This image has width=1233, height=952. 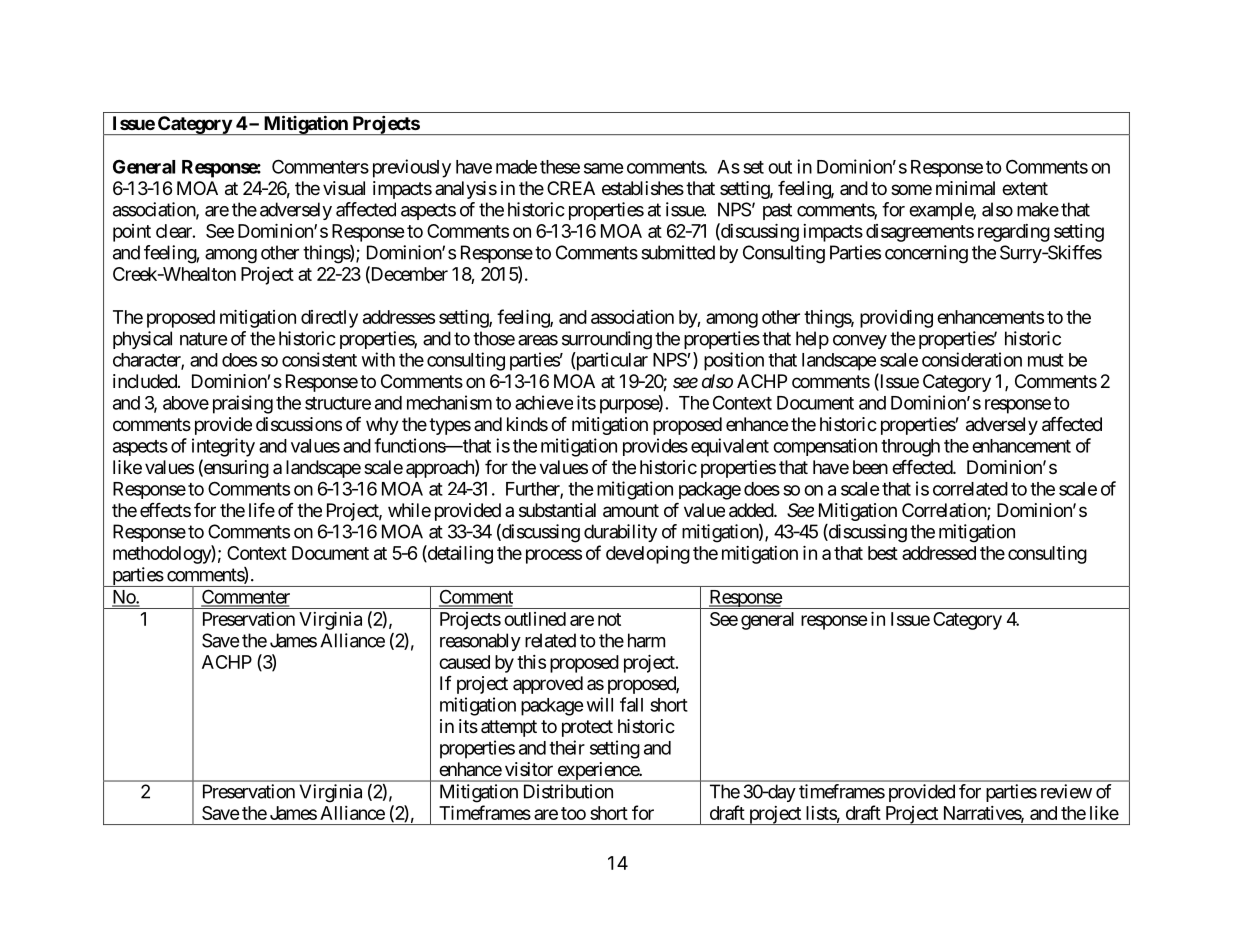 What do you see at coordinates (529, 769) in the image?
I see `visitor` at bounding box center [529, 769].
